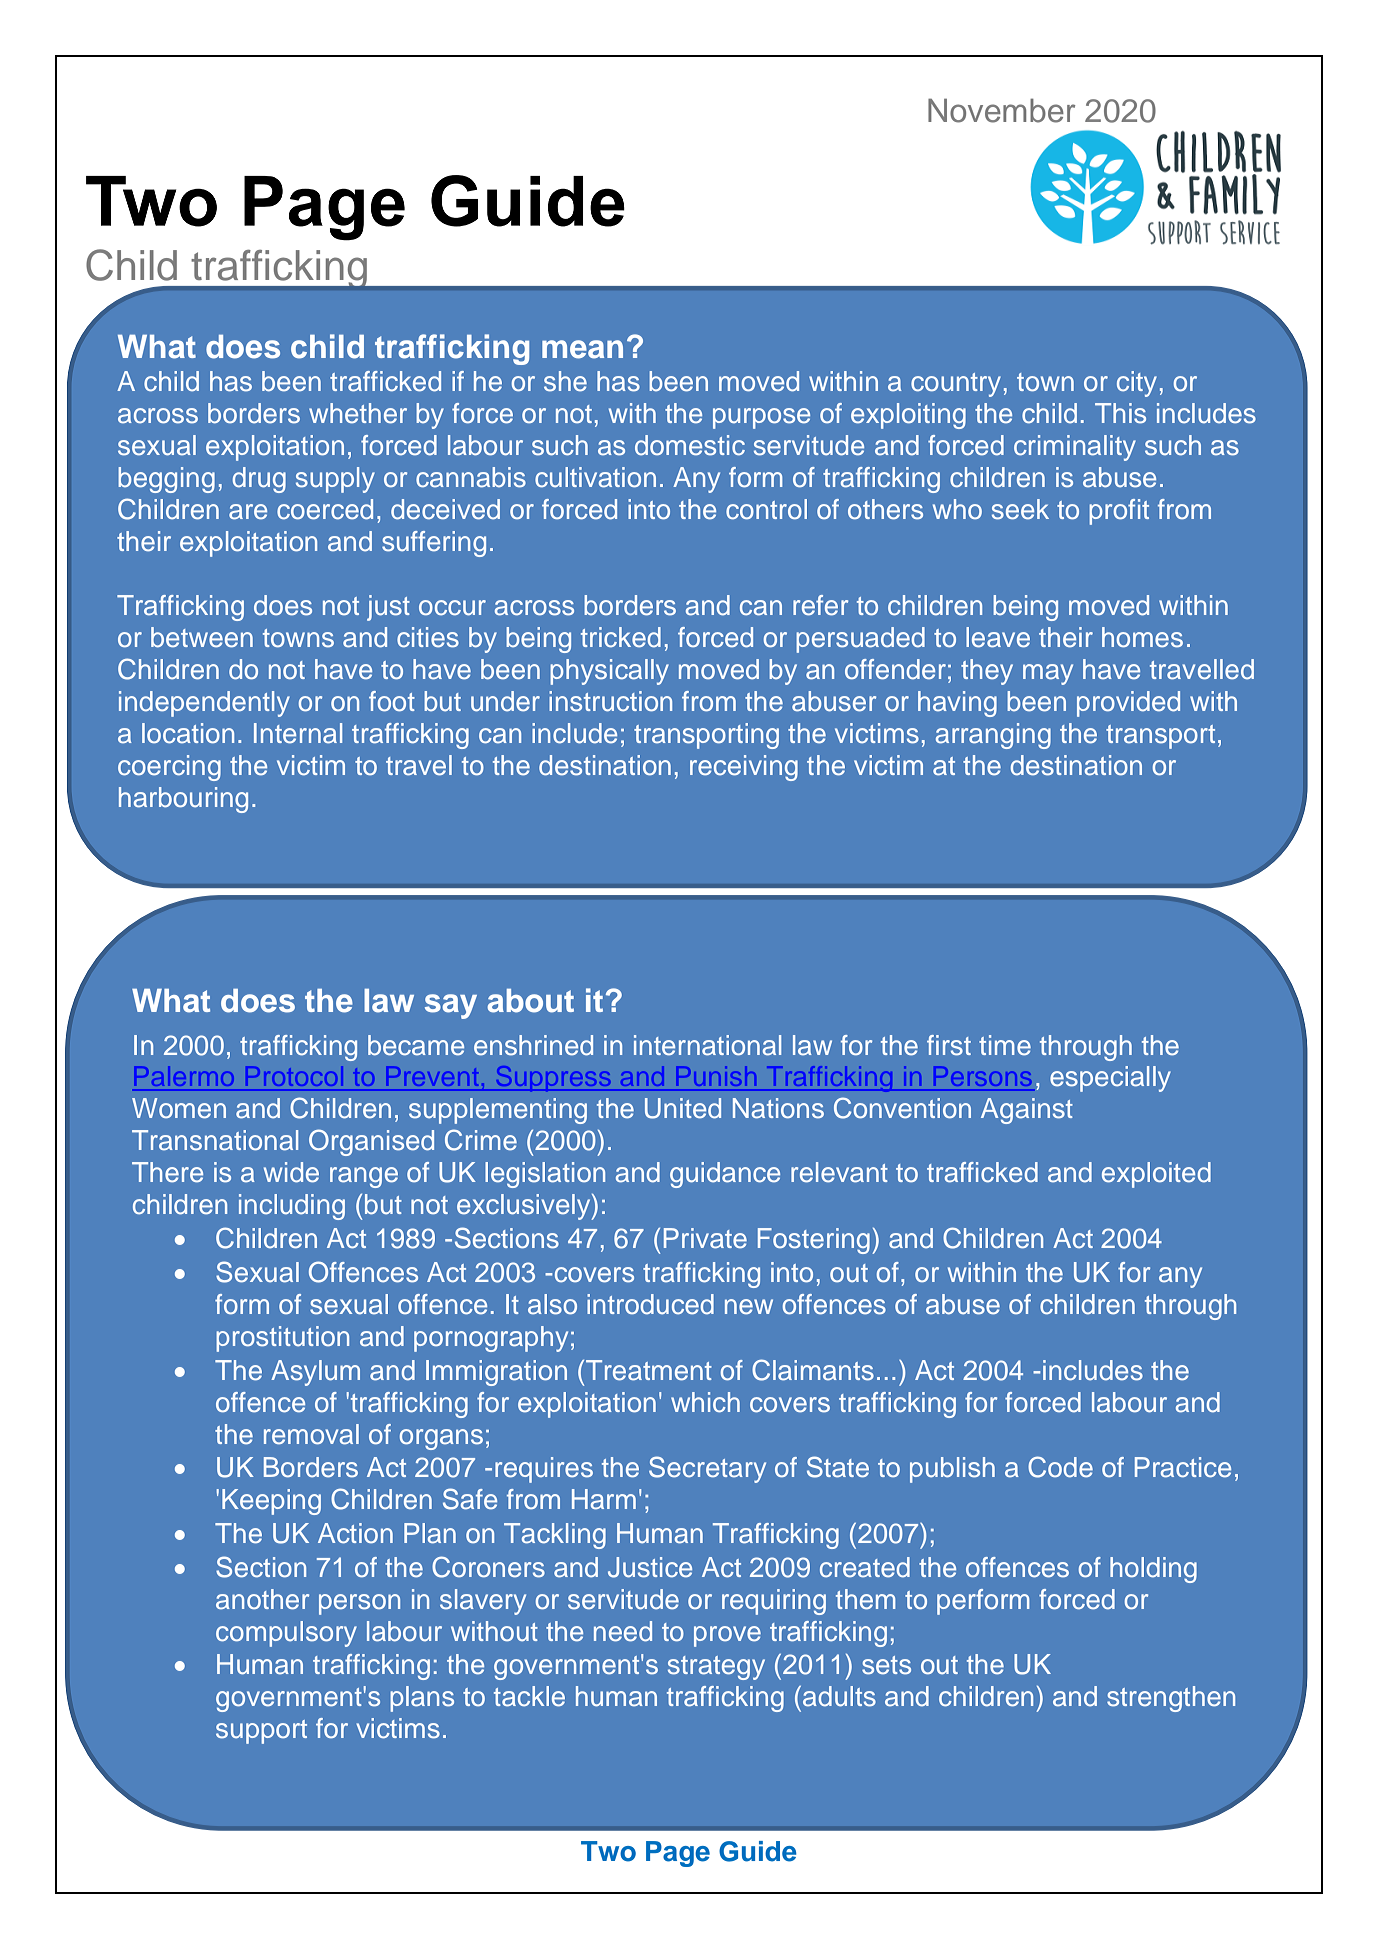 This page has height=1949, width=1378. I want to click on strengthen, so click(1171, 1699).
